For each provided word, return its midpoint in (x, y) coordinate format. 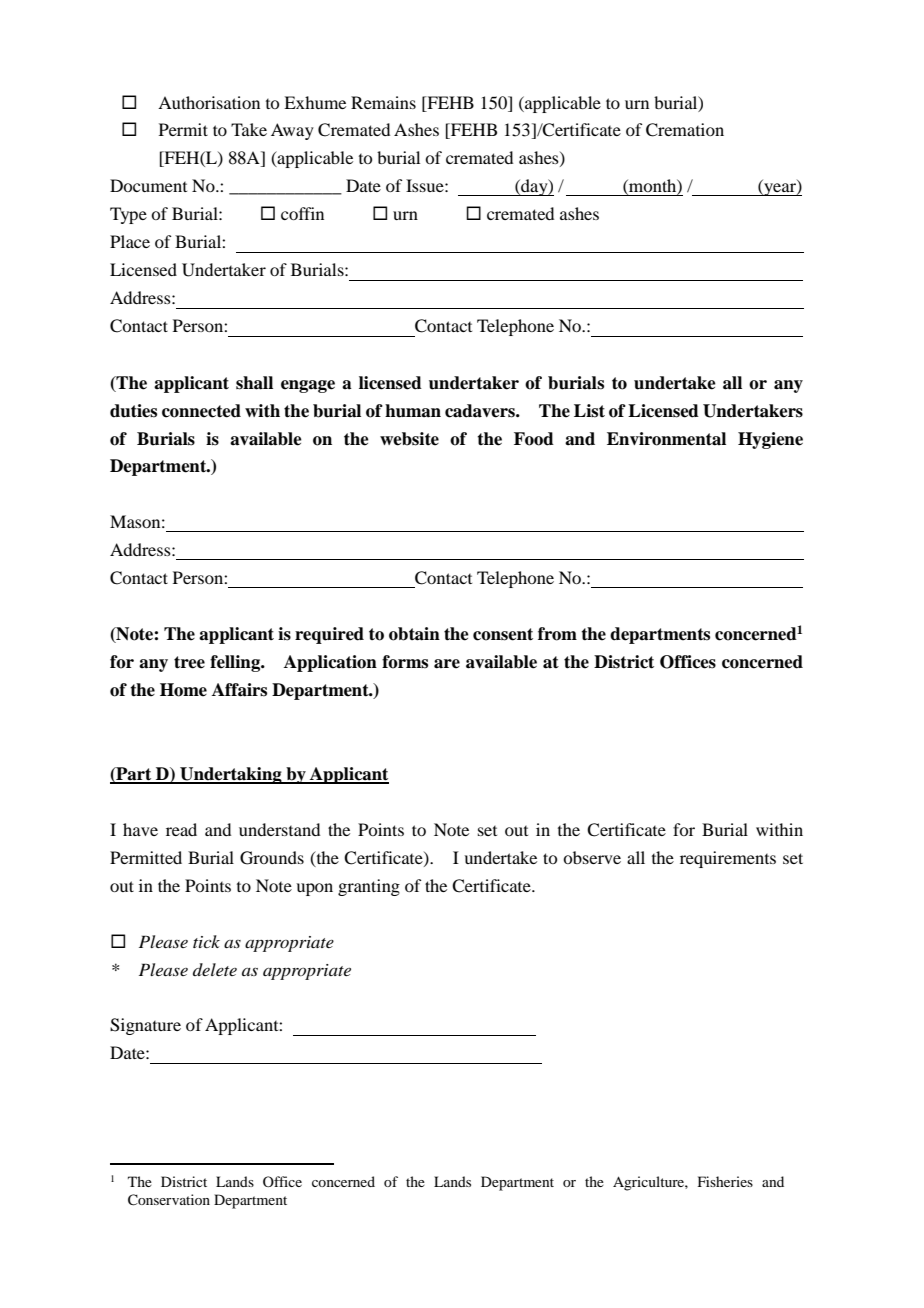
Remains (383, 102)
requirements (728, 859)
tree (189, 662)
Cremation (685, 130)
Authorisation (209, 102)
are (447, 664)
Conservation (169, 1200)
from (557, 634)
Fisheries (725, 1181)
